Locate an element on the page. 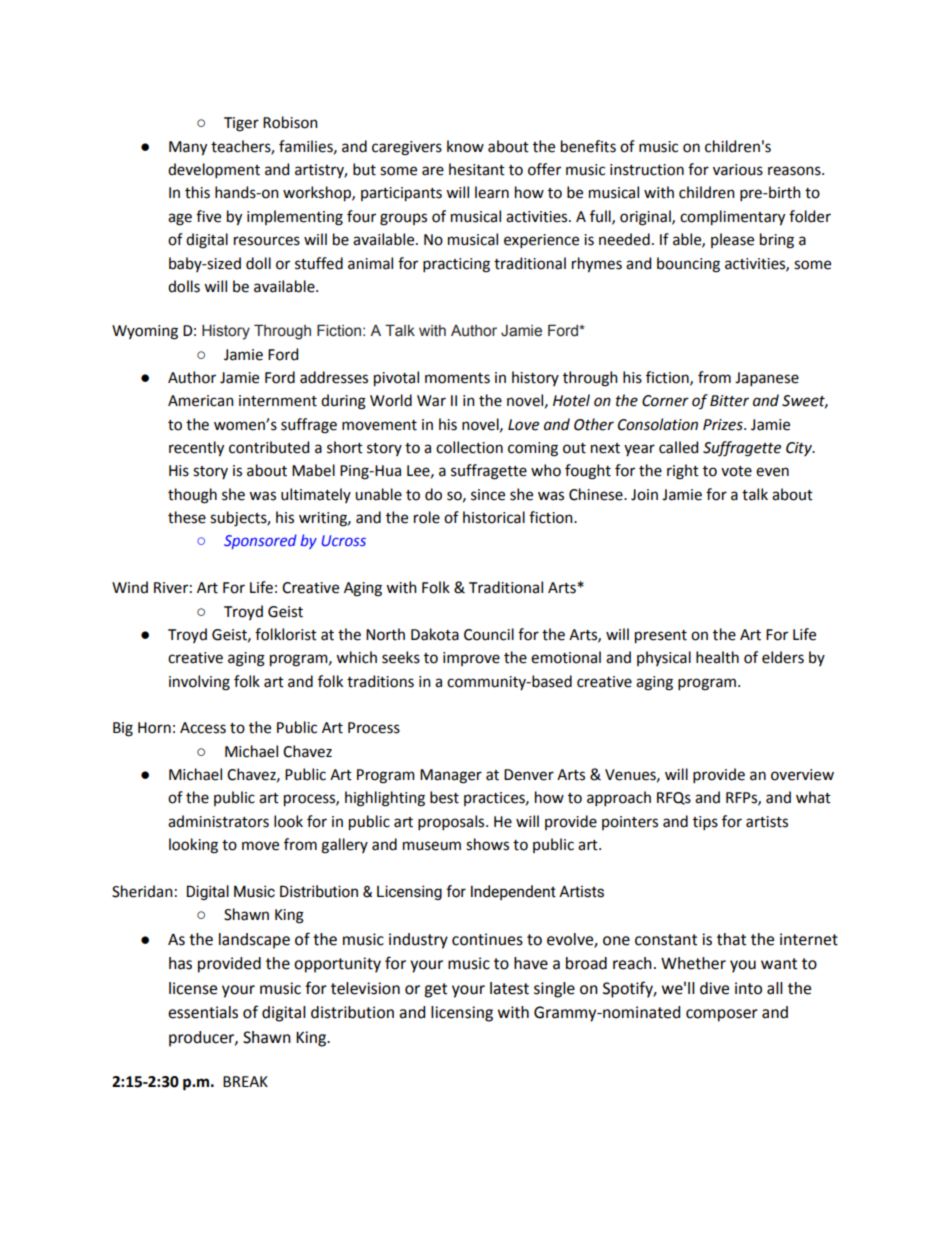 The image size is (952, 1233). know is located at coordinates (465, 146).
